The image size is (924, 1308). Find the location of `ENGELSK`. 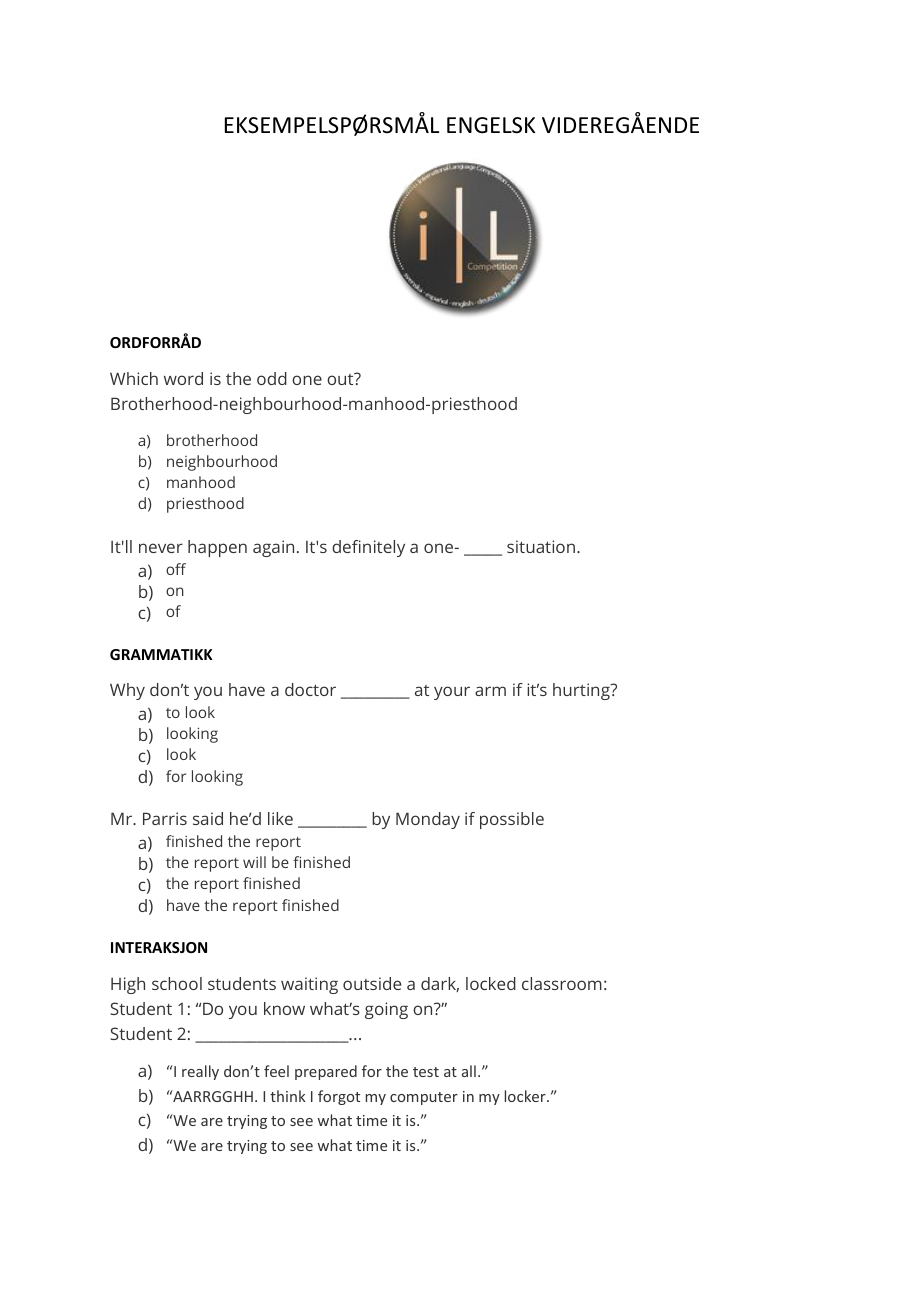

ENGELSK is located at coordinates (491, 125).
